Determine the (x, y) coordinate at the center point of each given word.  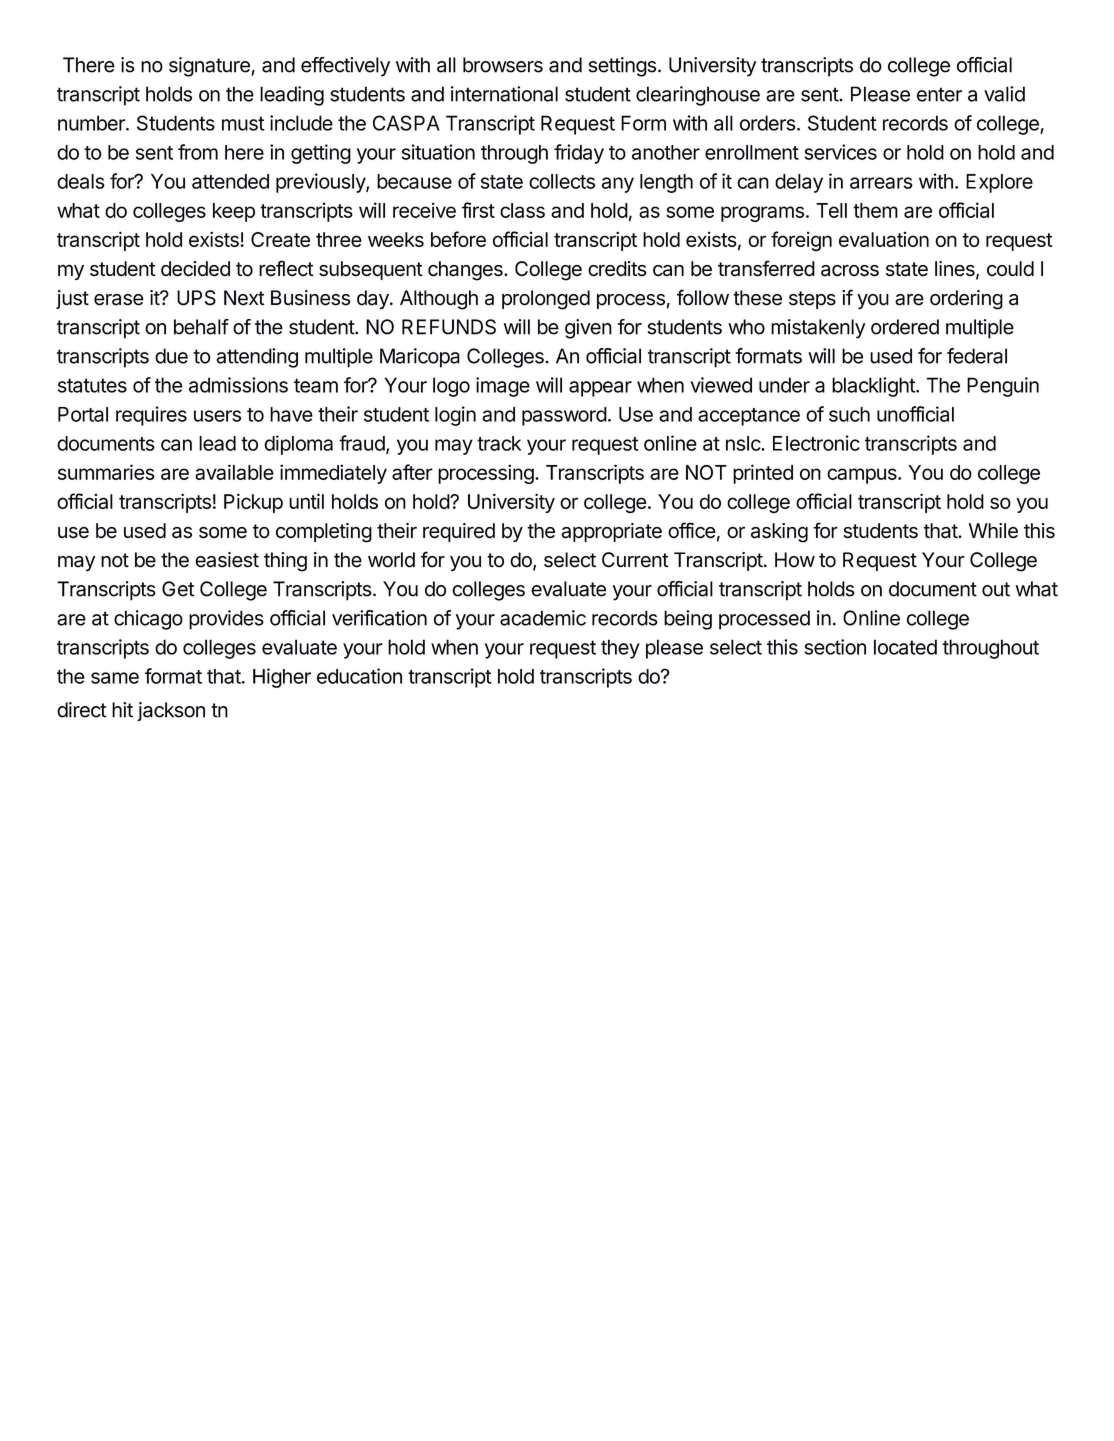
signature (210, 67)
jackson (171, 712)
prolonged (546, 300)
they (620, 649)
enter (939, 94)
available (234, 472)
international (504, 94)
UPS (196, 298)
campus (863, 476)
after (412, 472)
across (850, 270)
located (905, 647)
